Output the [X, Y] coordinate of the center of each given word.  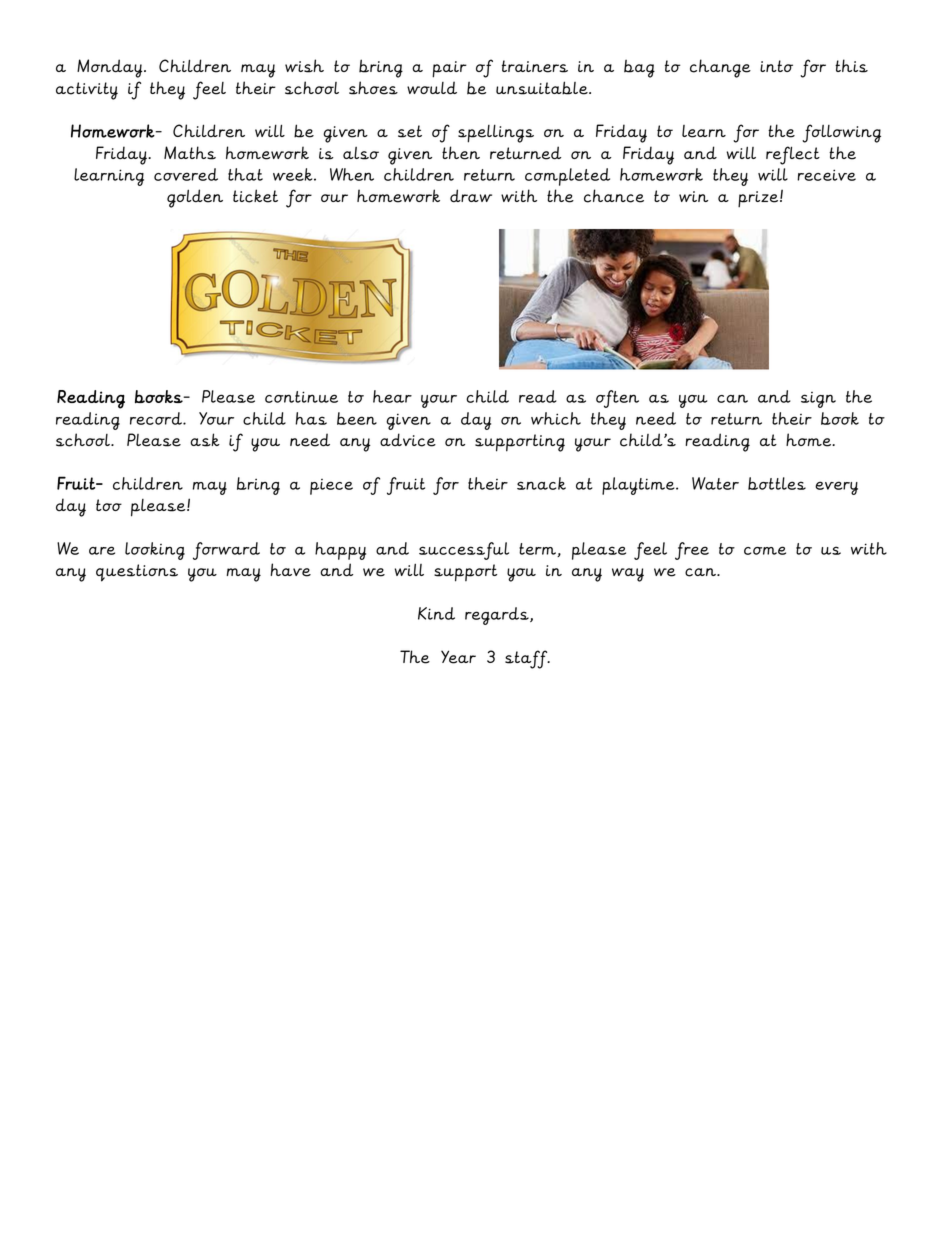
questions [137, 573]
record [157, 418]
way [628, 575]
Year [458, 657]
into [776, 66]
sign [818, 400]
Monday [111, 68]
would [432, 88]
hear [392, 396]
